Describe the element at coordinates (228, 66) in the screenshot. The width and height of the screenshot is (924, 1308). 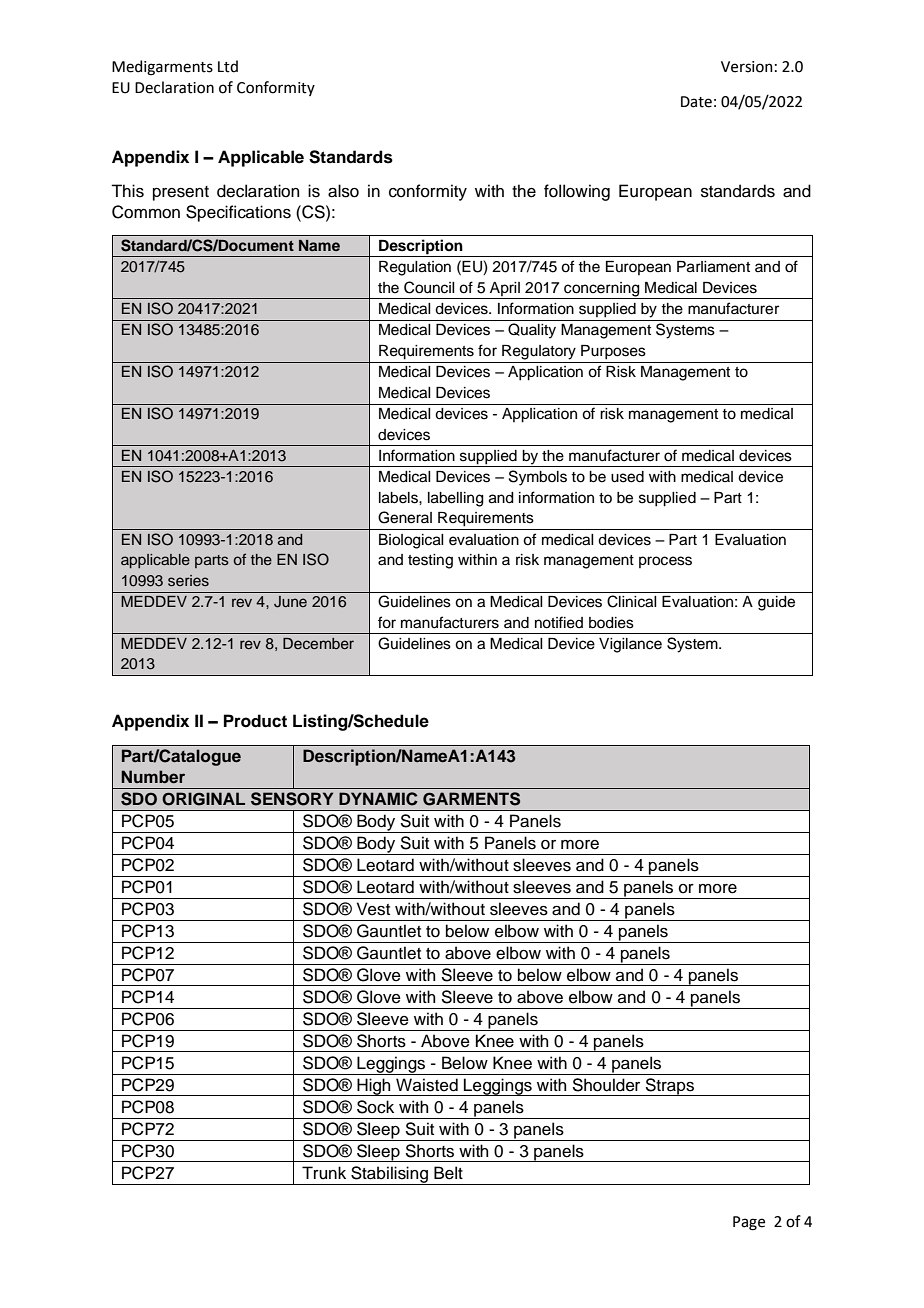
I see `Ltd` at that location.
